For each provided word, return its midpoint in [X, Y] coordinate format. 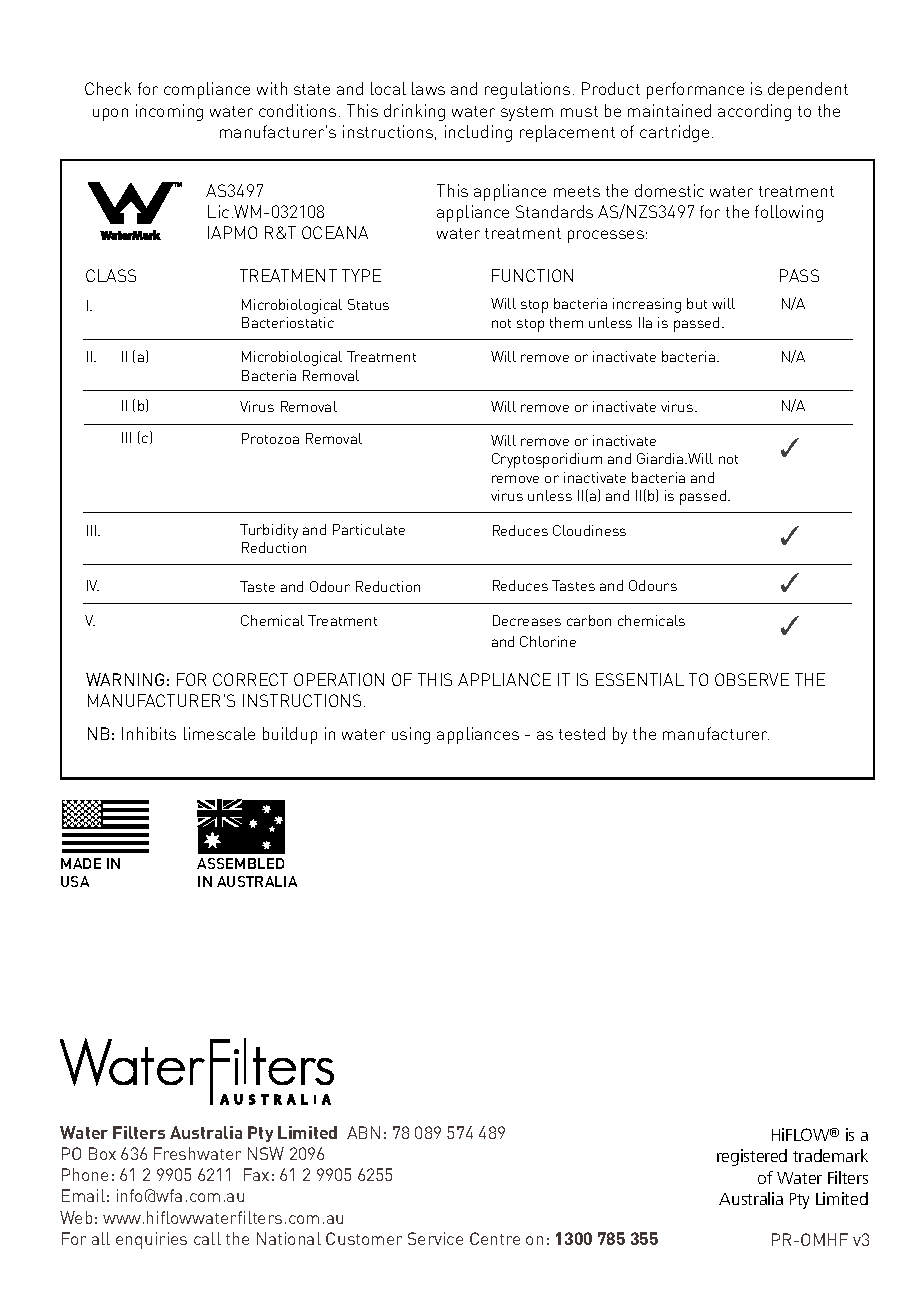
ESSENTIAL [640, 679]
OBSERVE [752, 679]
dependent [808, 90]
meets [577, 191]
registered [752, 1157]
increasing [647, 305]
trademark [830, 1155]
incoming [169, 112]
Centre [495, 1238]
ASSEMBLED [240, 863]
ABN [363, 1132]
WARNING [125, 679]
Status [368, 304]
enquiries [151, 1240]
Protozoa [270, 438]
